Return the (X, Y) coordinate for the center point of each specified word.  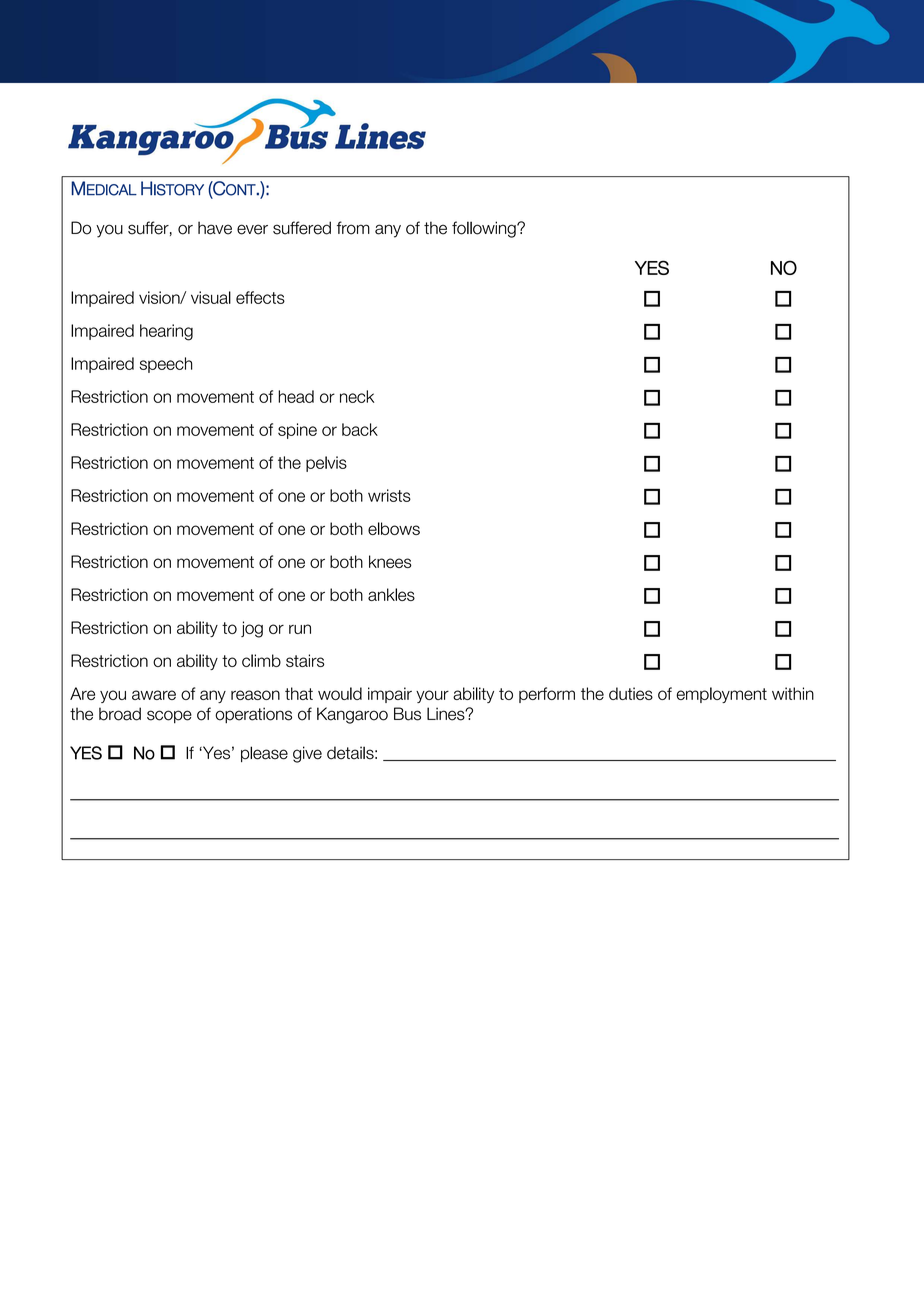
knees (390, 561)
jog (252, 629)
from (353, 228)
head (296, 396)
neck (357, 396)
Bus (407, 714)
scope (169, 716)
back (360, 429)
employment (722, 695)
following (485, 229)
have (215, 228)
